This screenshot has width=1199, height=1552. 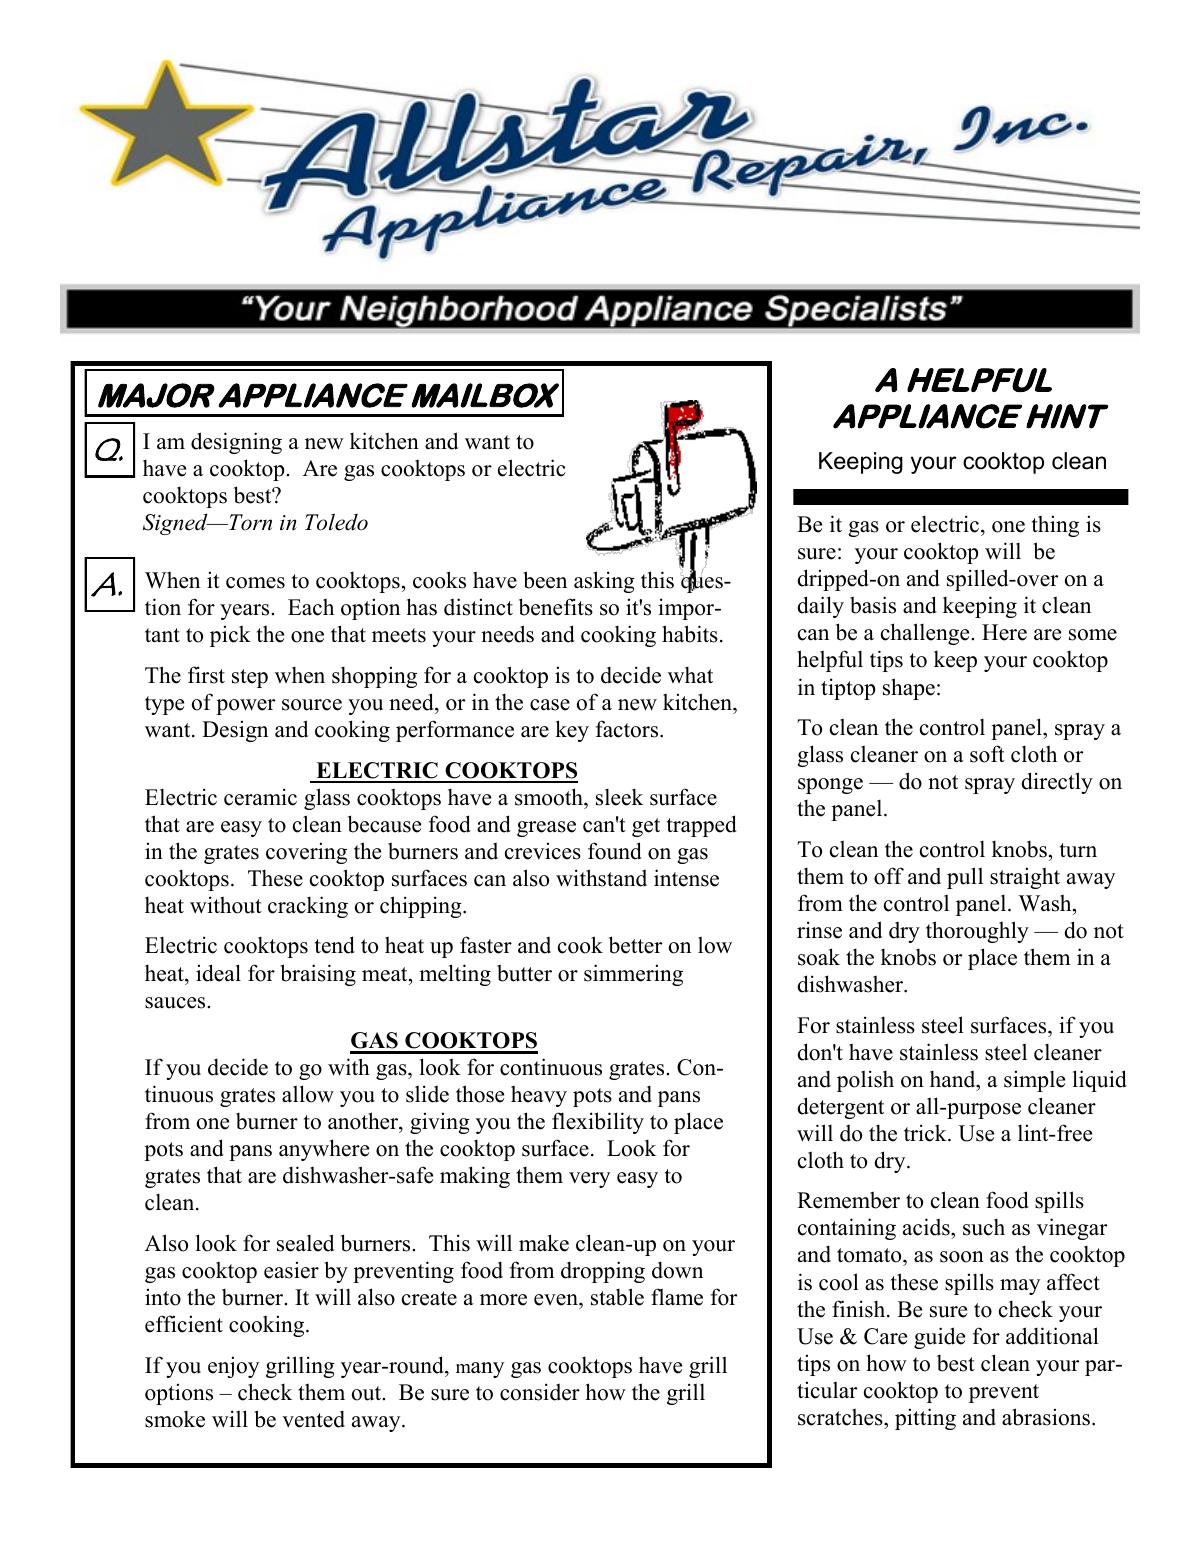 I want to click on asking, so click(x=604, y=582).
